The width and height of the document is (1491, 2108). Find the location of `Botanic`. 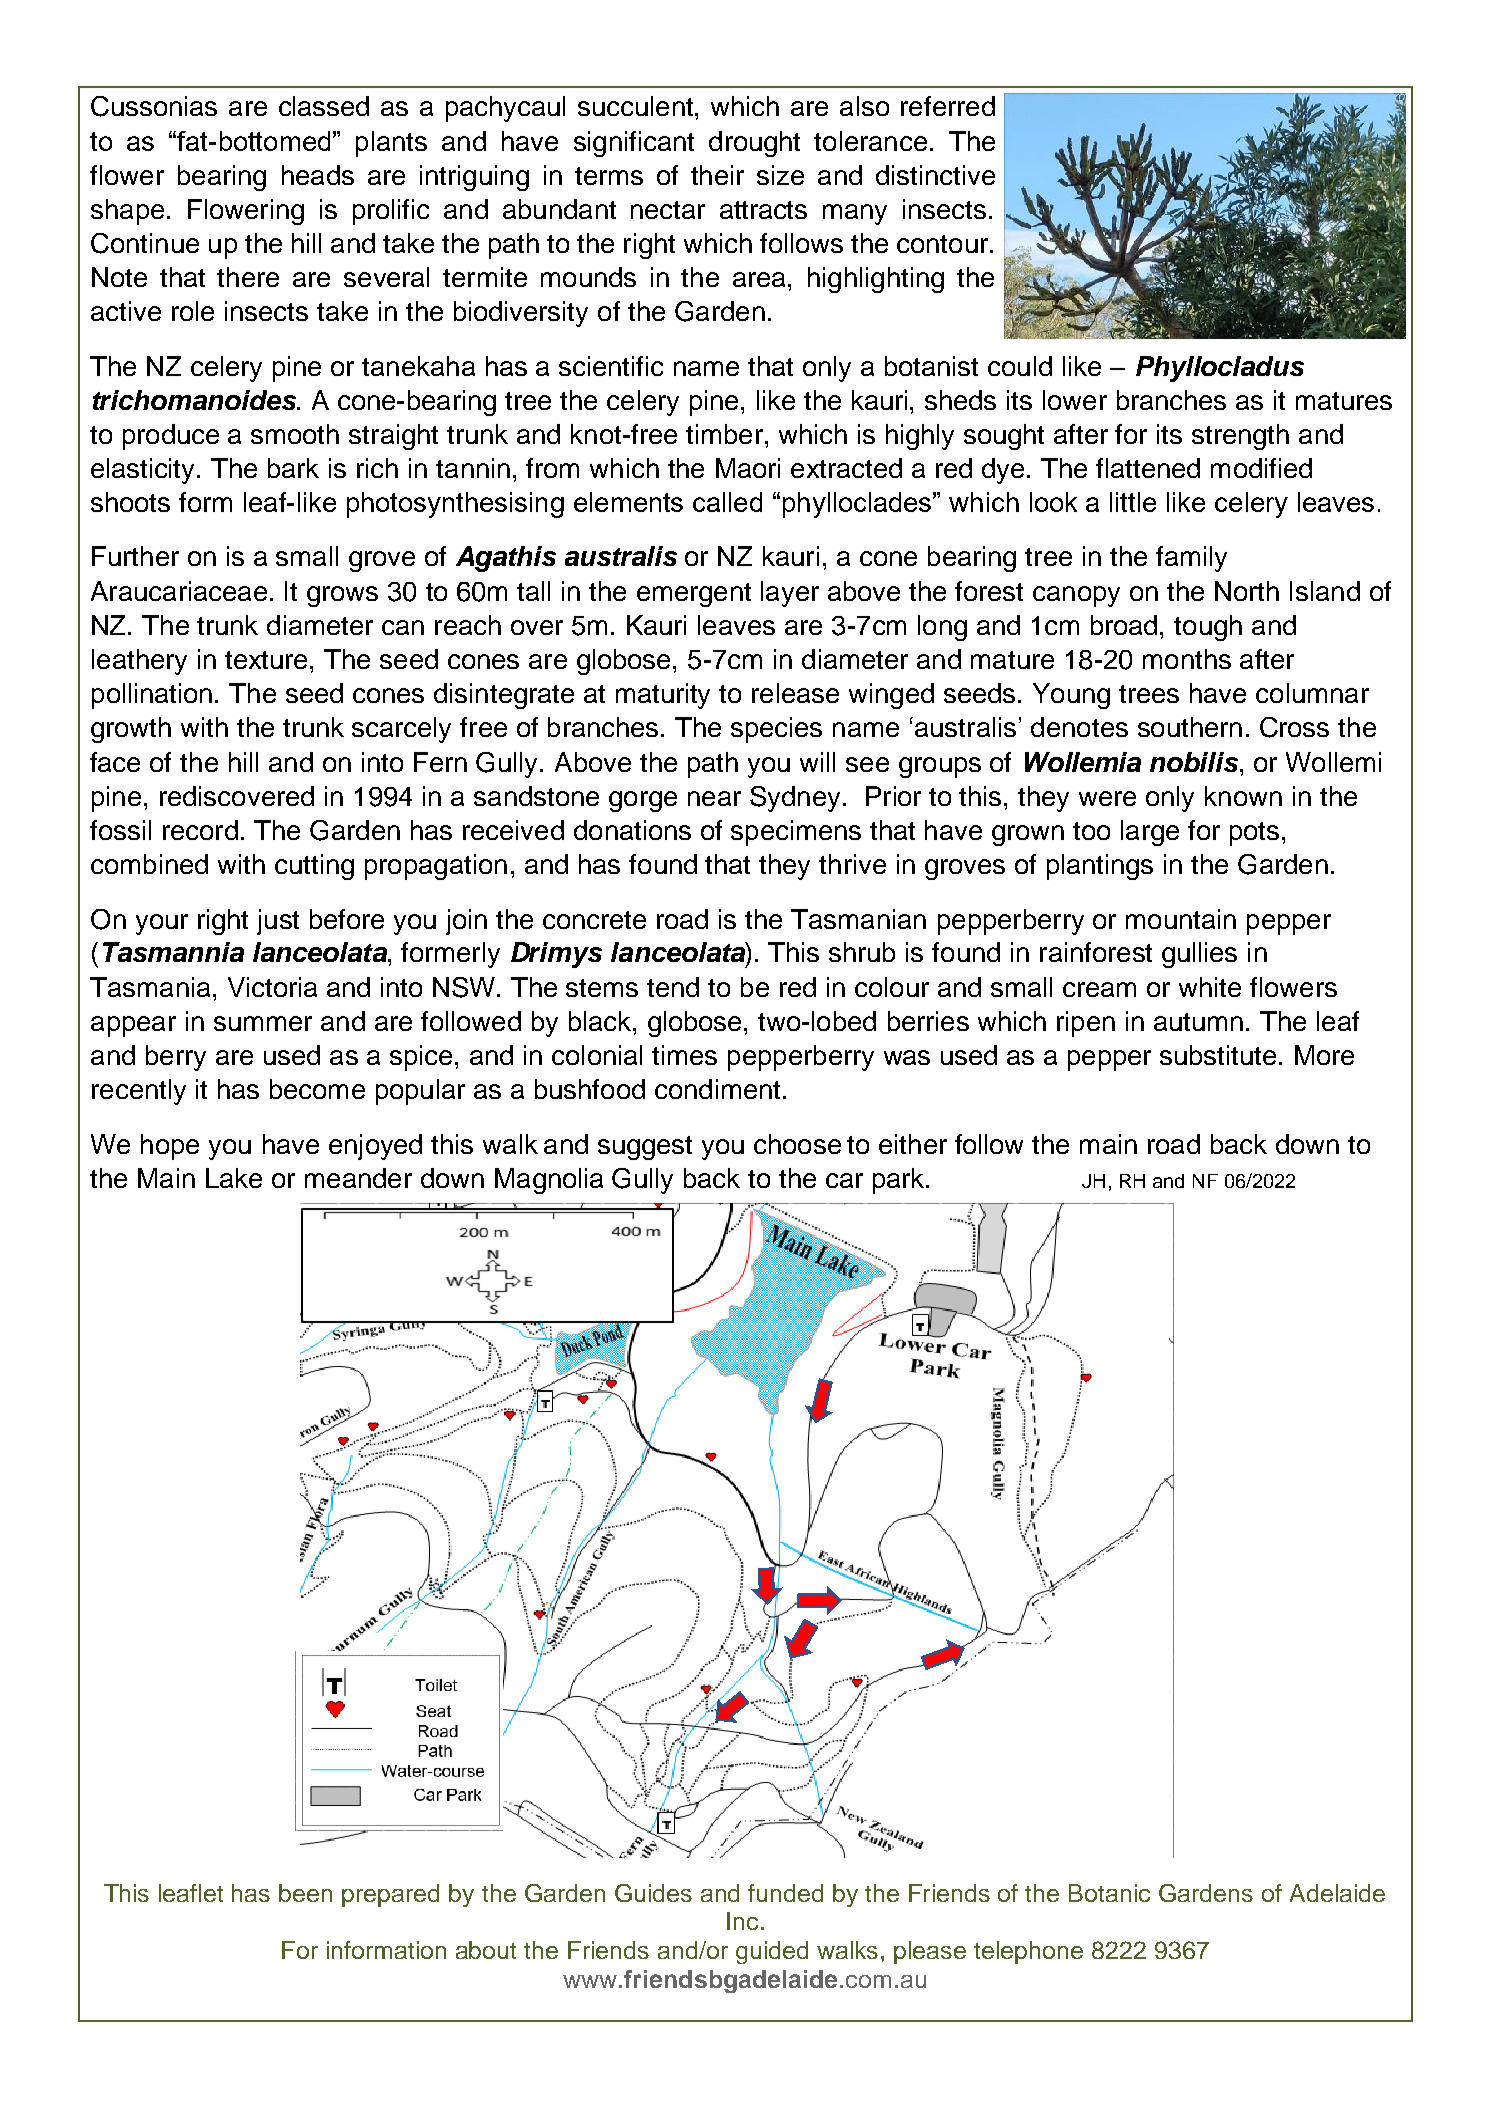

Botanic is located at coordinates (1109, 1893).
